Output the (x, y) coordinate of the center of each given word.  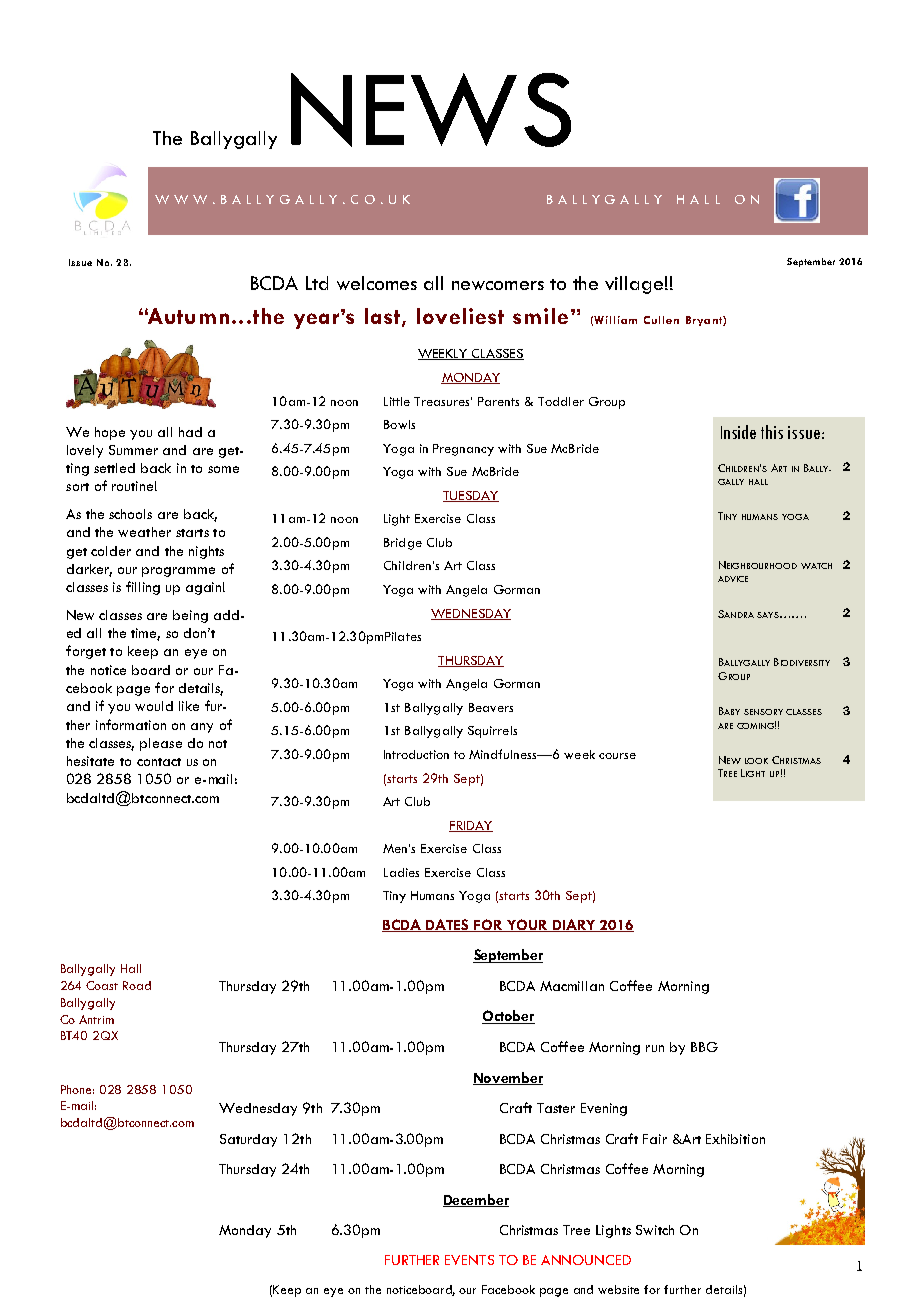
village (634, 285)
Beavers (491, 707)
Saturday (248, 1140)
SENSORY (763, 712)
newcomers (498, 285)
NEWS (431, 110)
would (154, 706)
